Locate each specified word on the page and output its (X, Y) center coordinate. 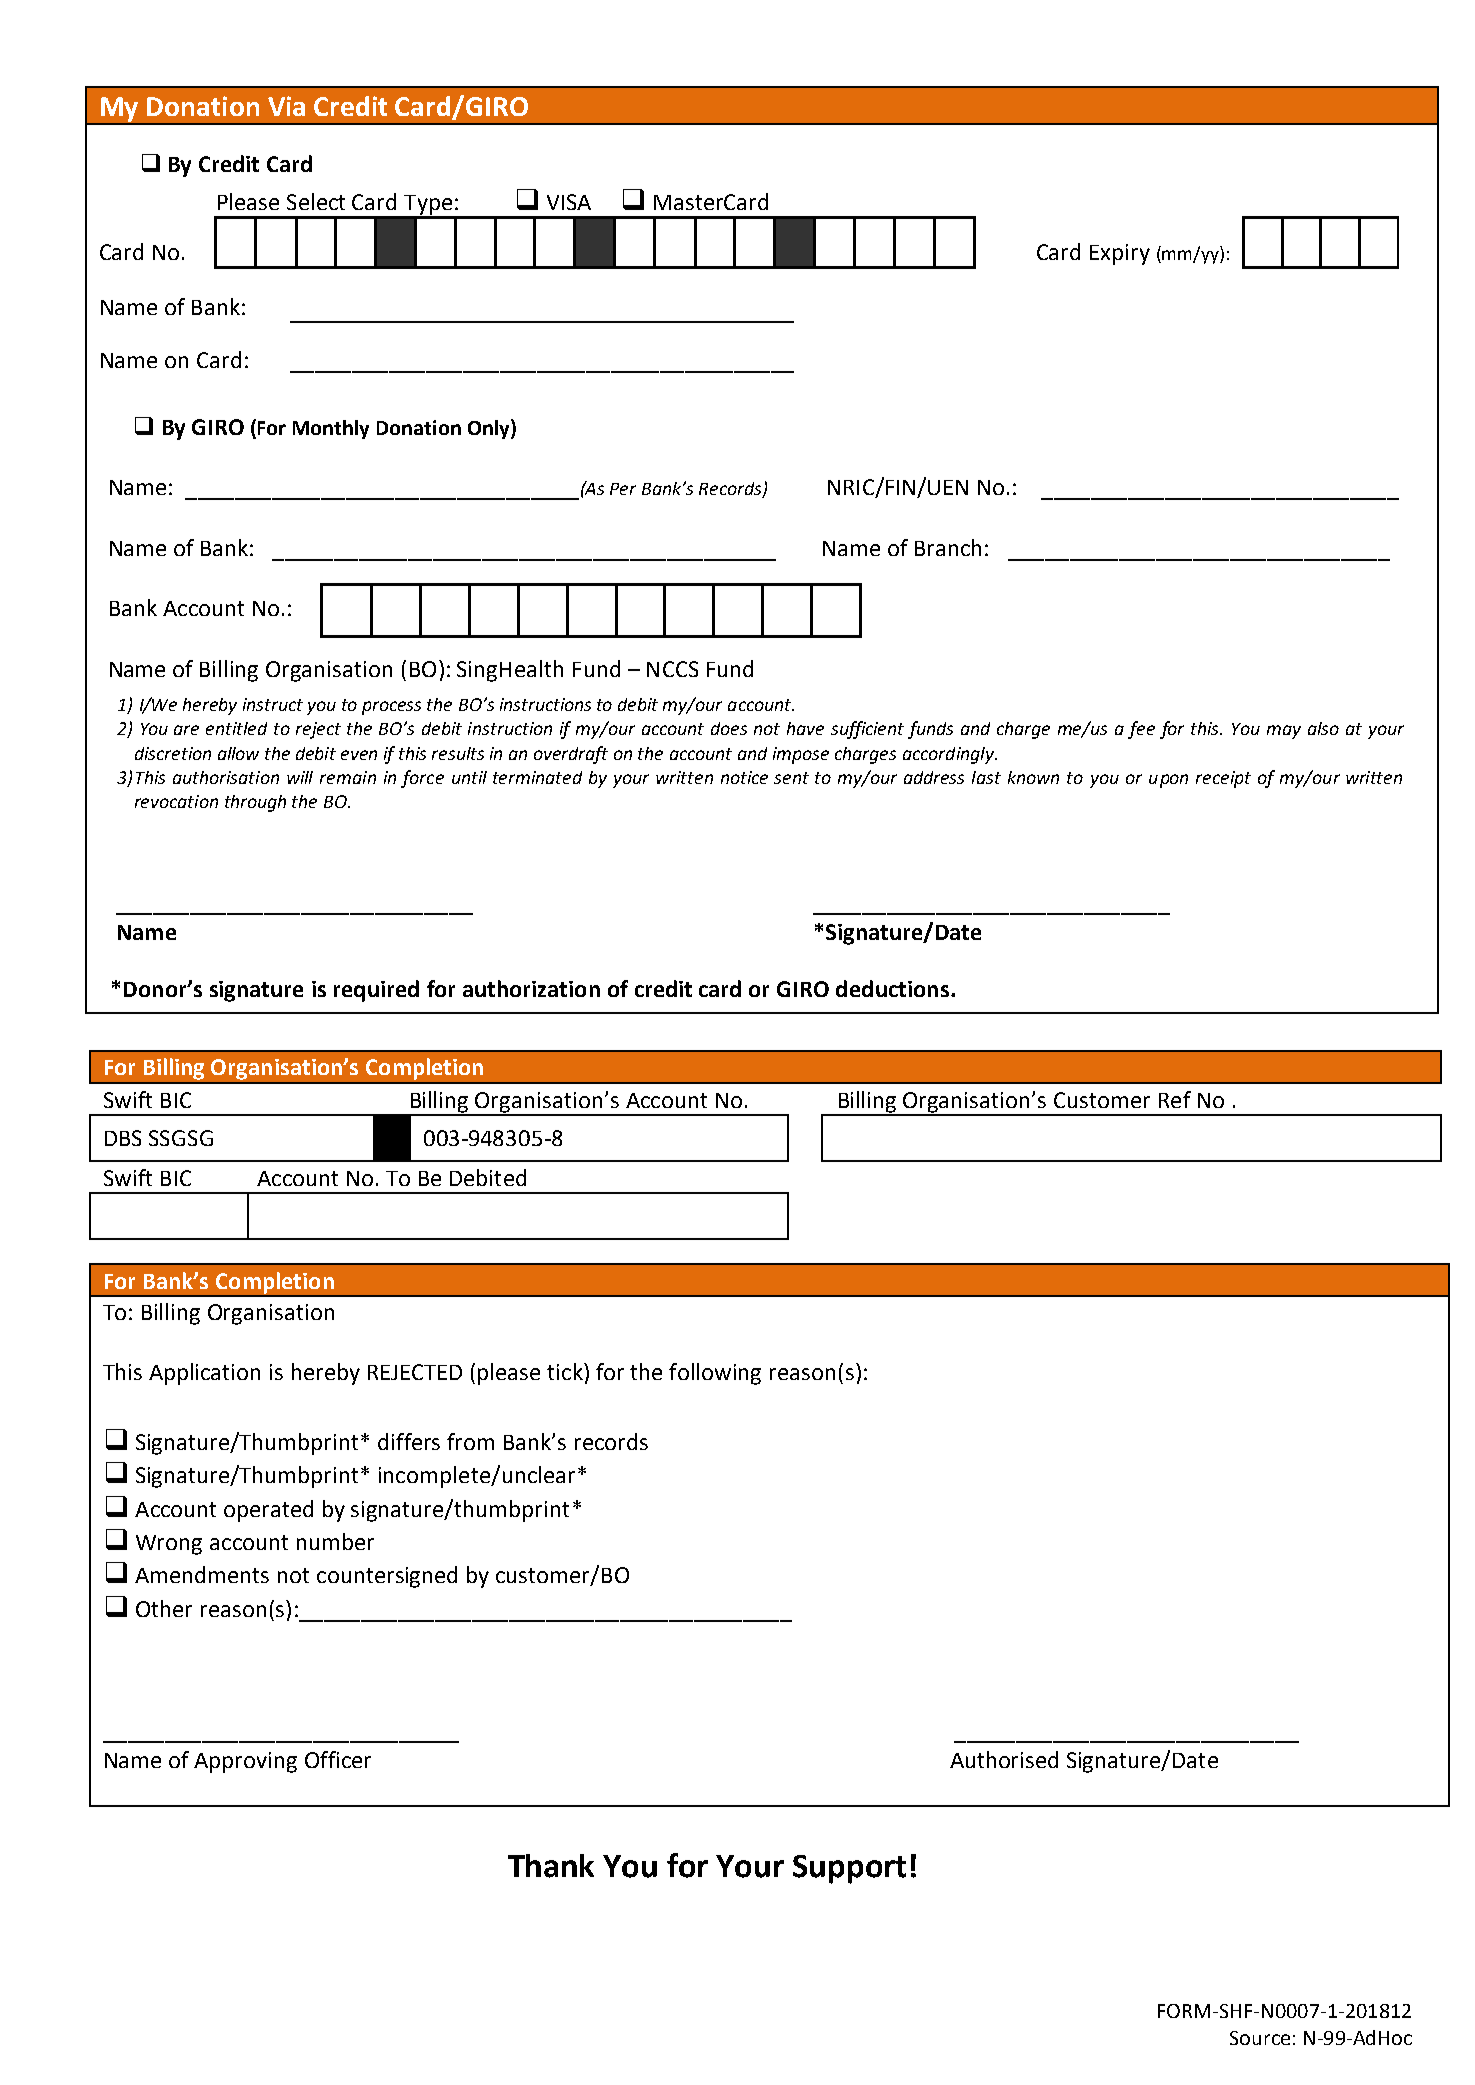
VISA (569, 202)
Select (316, 201)
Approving (245, 1762)
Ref (1175, 1099)
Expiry (1120, 254)
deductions (892, 988)
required (376, 991)
